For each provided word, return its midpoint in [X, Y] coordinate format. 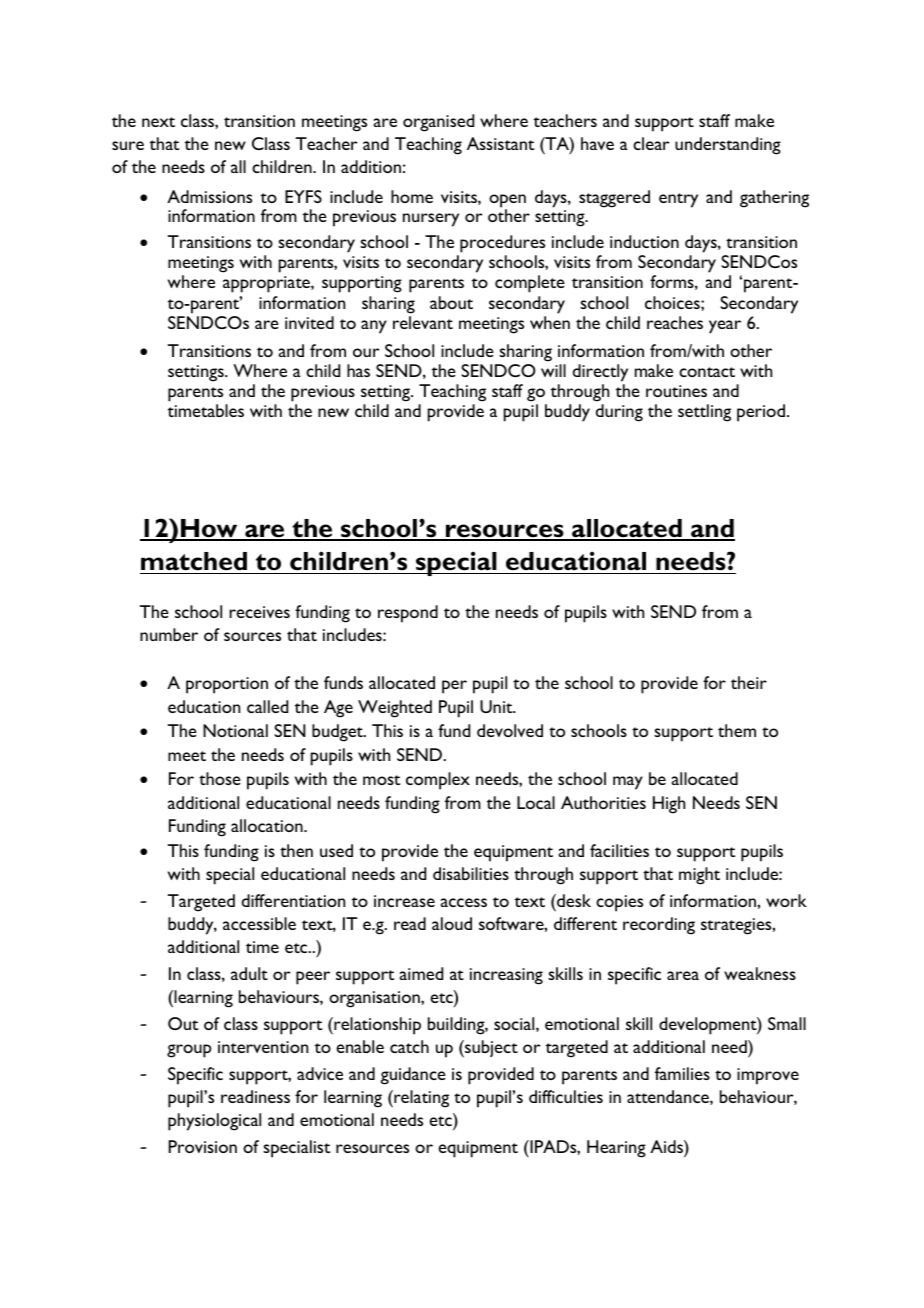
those [220, 778]
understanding [728, 146]
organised [438, 123]
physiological [214, 1122]
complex [438, 781]
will [553, 370]
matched [194, 561]
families [682, 1073]
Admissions [209, 196]
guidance [413, 1076]
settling [704, 413]
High [669, 805]
